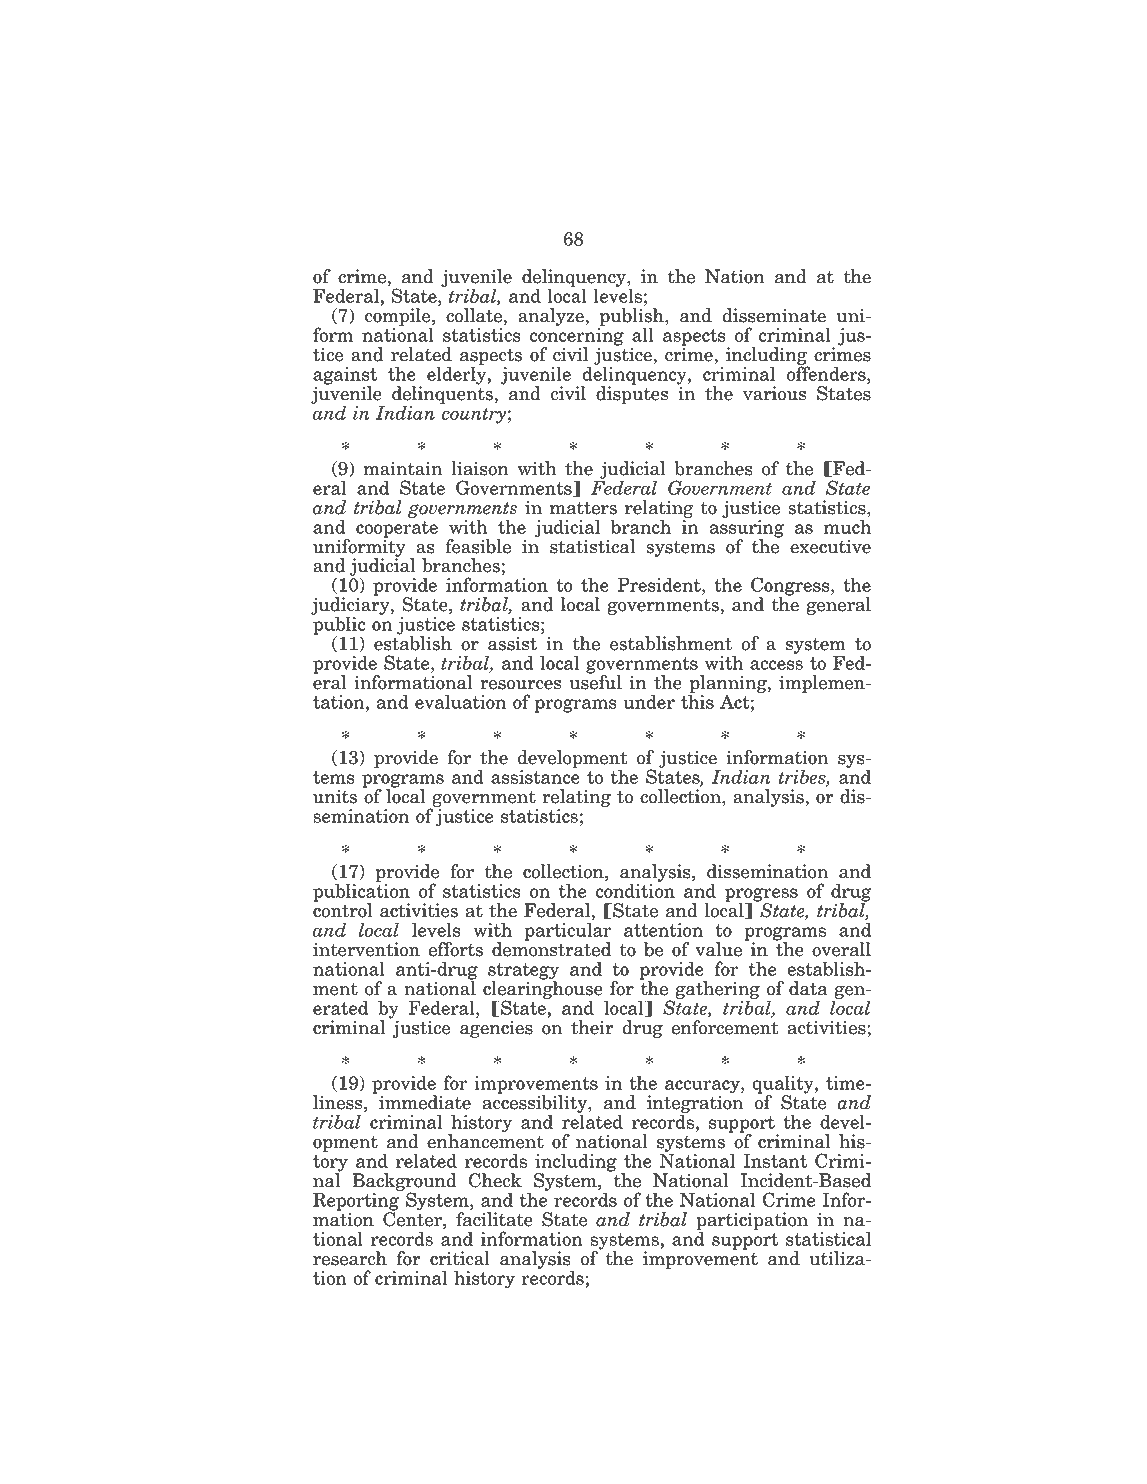 Image resolution: width=1147 pixels, height=1484 pixels. I want to click on disseminate, so click(774, 315).
